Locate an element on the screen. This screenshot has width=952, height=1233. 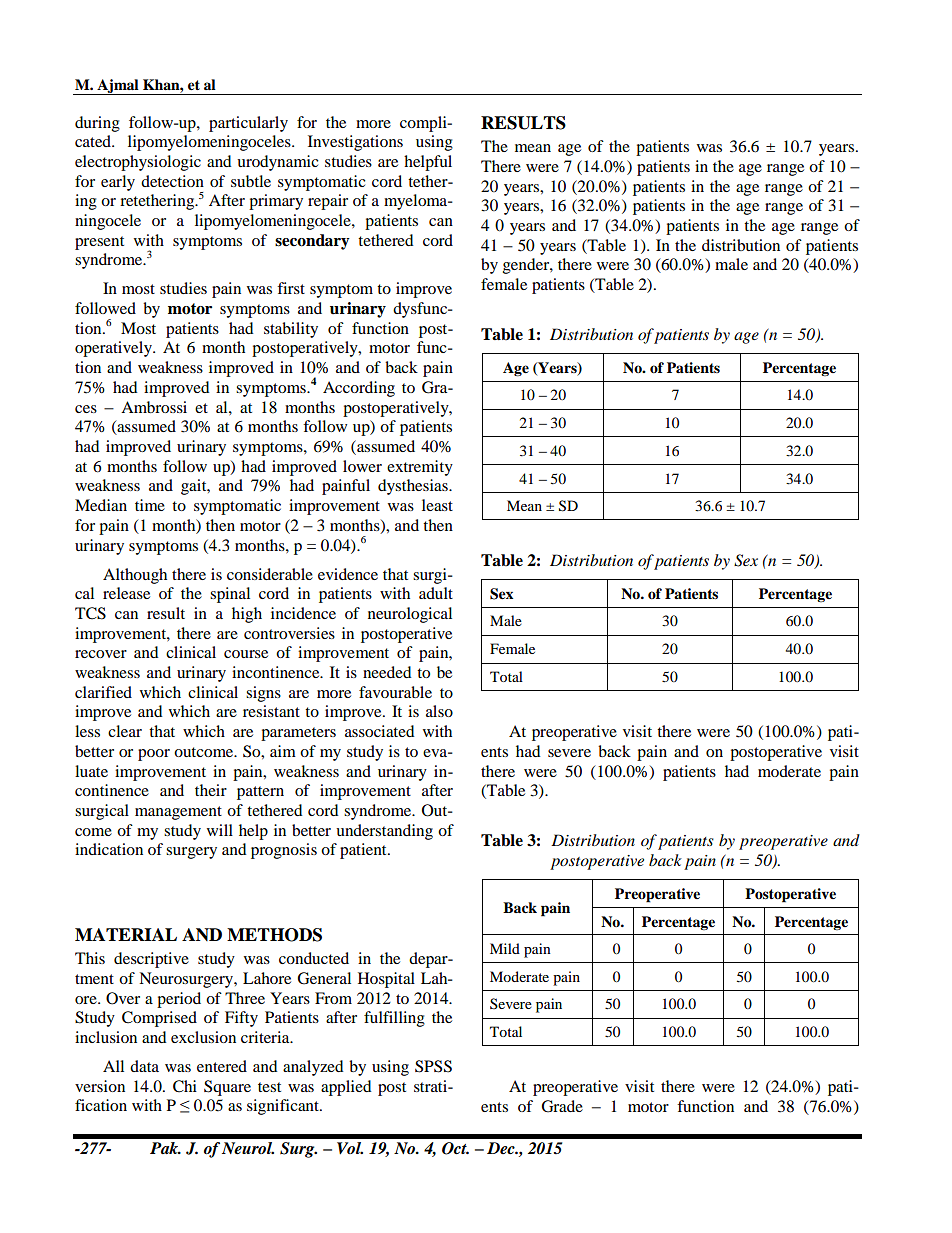
Mild is located at coordinates (505, 948).
